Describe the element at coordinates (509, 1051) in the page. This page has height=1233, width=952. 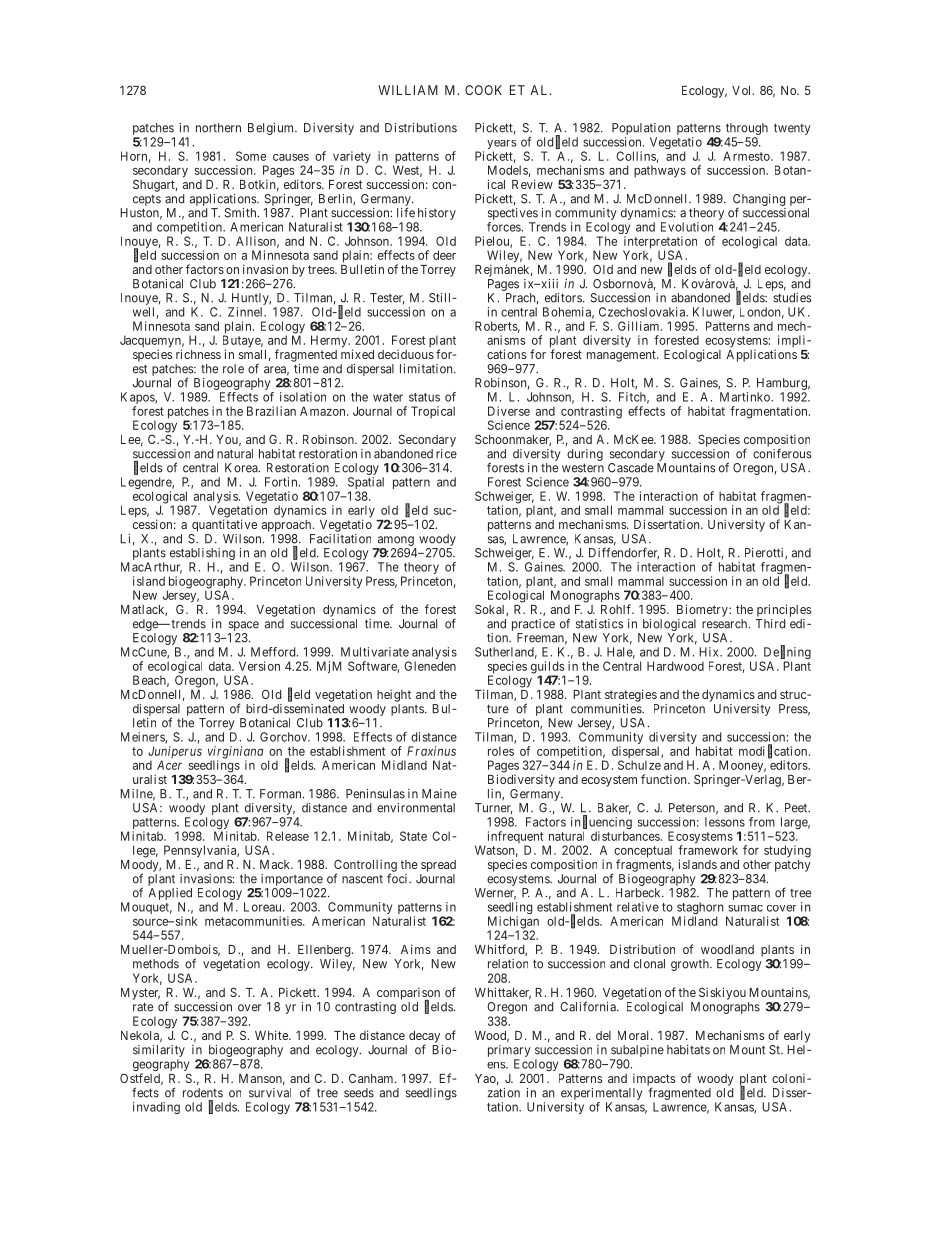
I see `primary` at that location.
